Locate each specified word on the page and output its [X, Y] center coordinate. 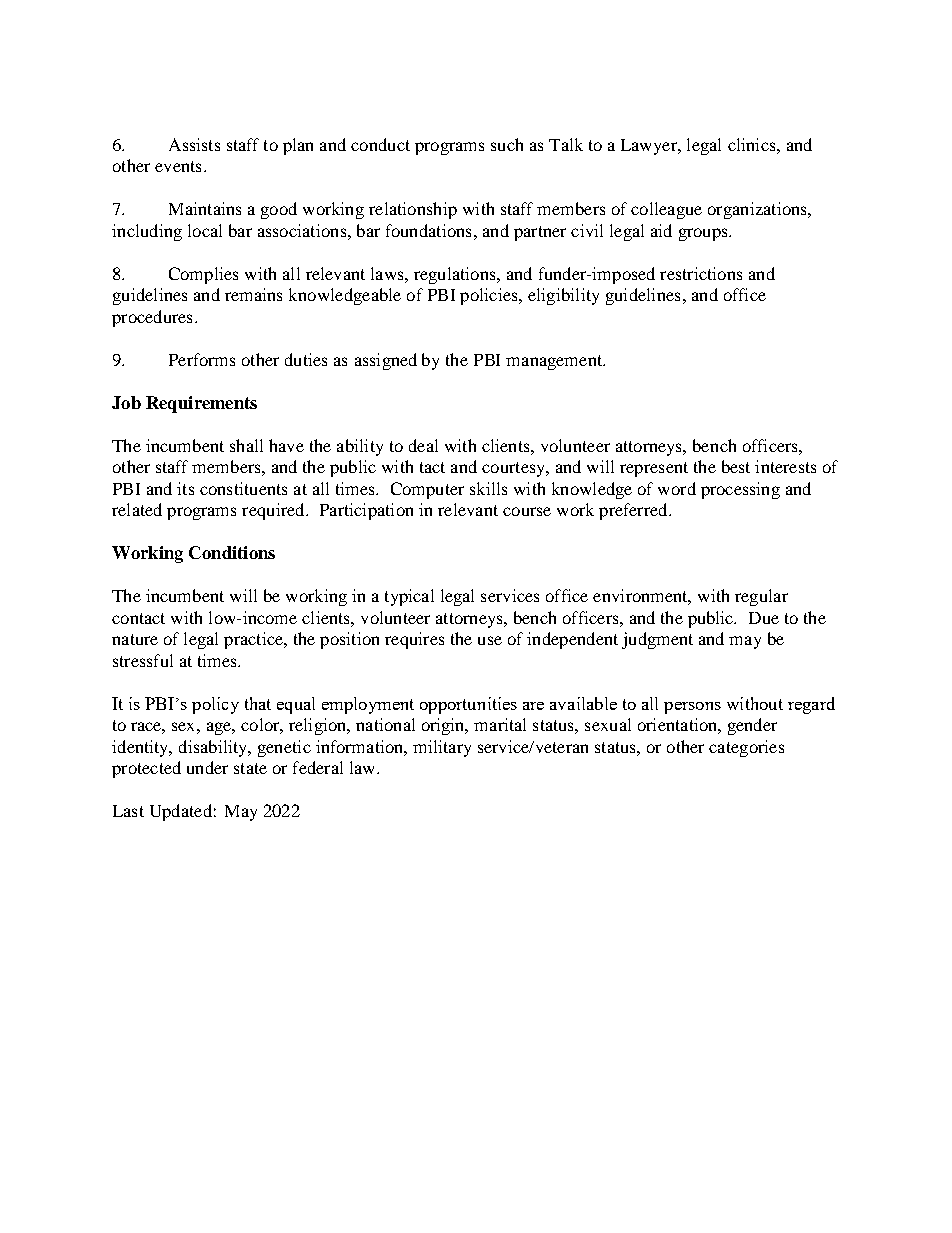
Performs [202, 359]
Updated [181, 812]
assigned [386, 361]
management [555, 362]
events [178, 166]
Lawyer [650, 147]
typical [409, 597]
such [507, 144]
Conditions [232, 552]
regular [761, 597]
